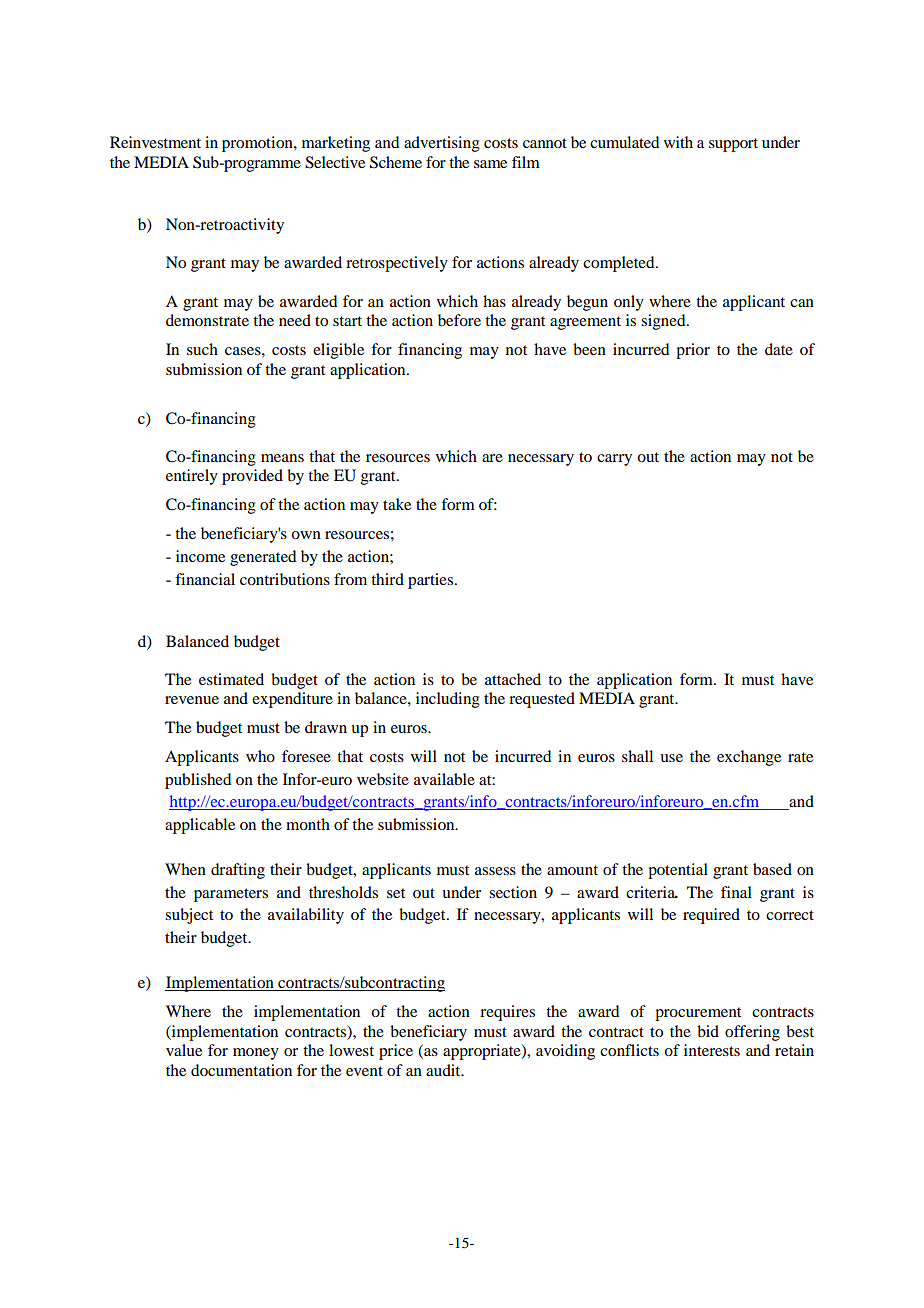  What do you see at coordinates (256, 1054) in the screenshot?
I see `money` at bounding box center [256, 1054].
